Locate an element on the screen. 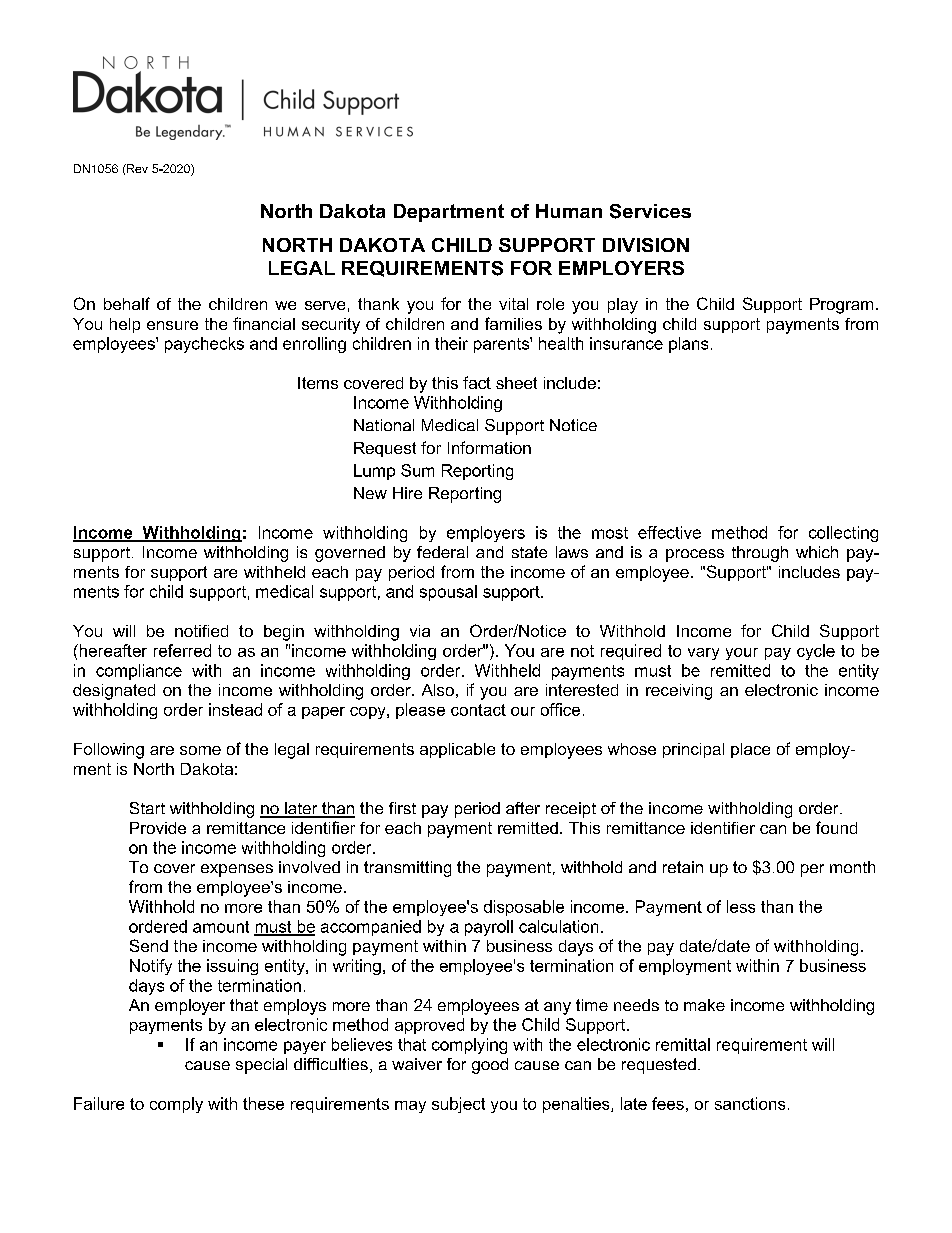  via is located at coordinates (420, 631).
